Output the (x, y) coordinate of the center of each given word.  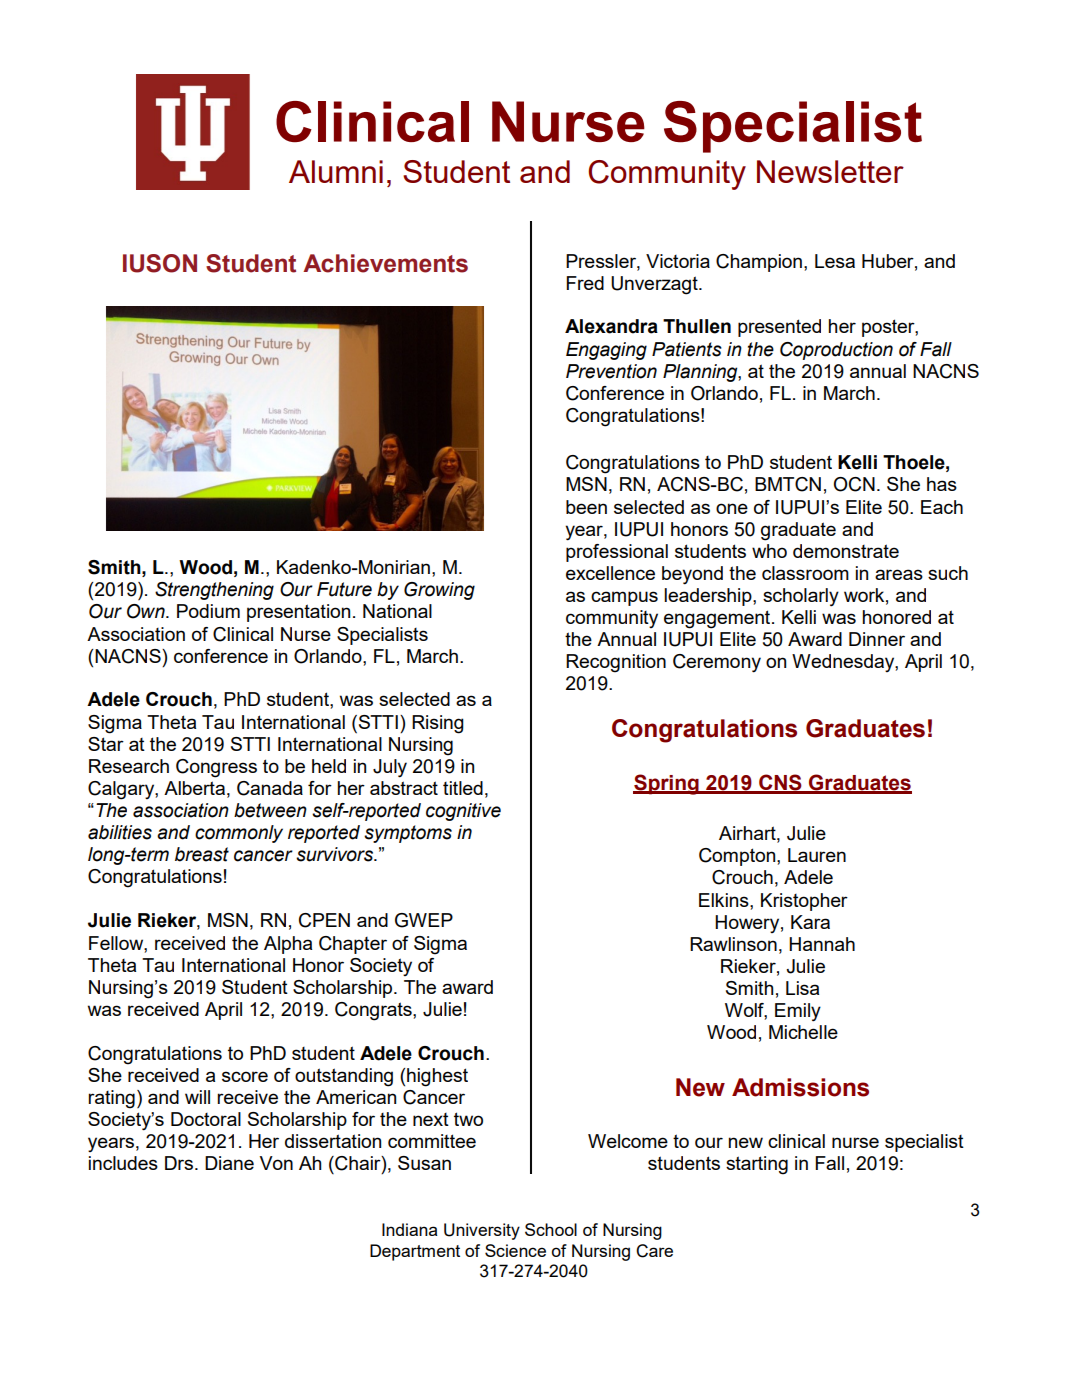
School (551, 1229)
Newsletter (830, 171)
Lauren (817, 855)
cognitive (463, 812)
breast (202, 854)
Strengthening (214, 591)
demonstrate (846, 551)
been (586, 507)
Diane (229, 1163)
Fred (585, 283)
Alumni (336, 171)
